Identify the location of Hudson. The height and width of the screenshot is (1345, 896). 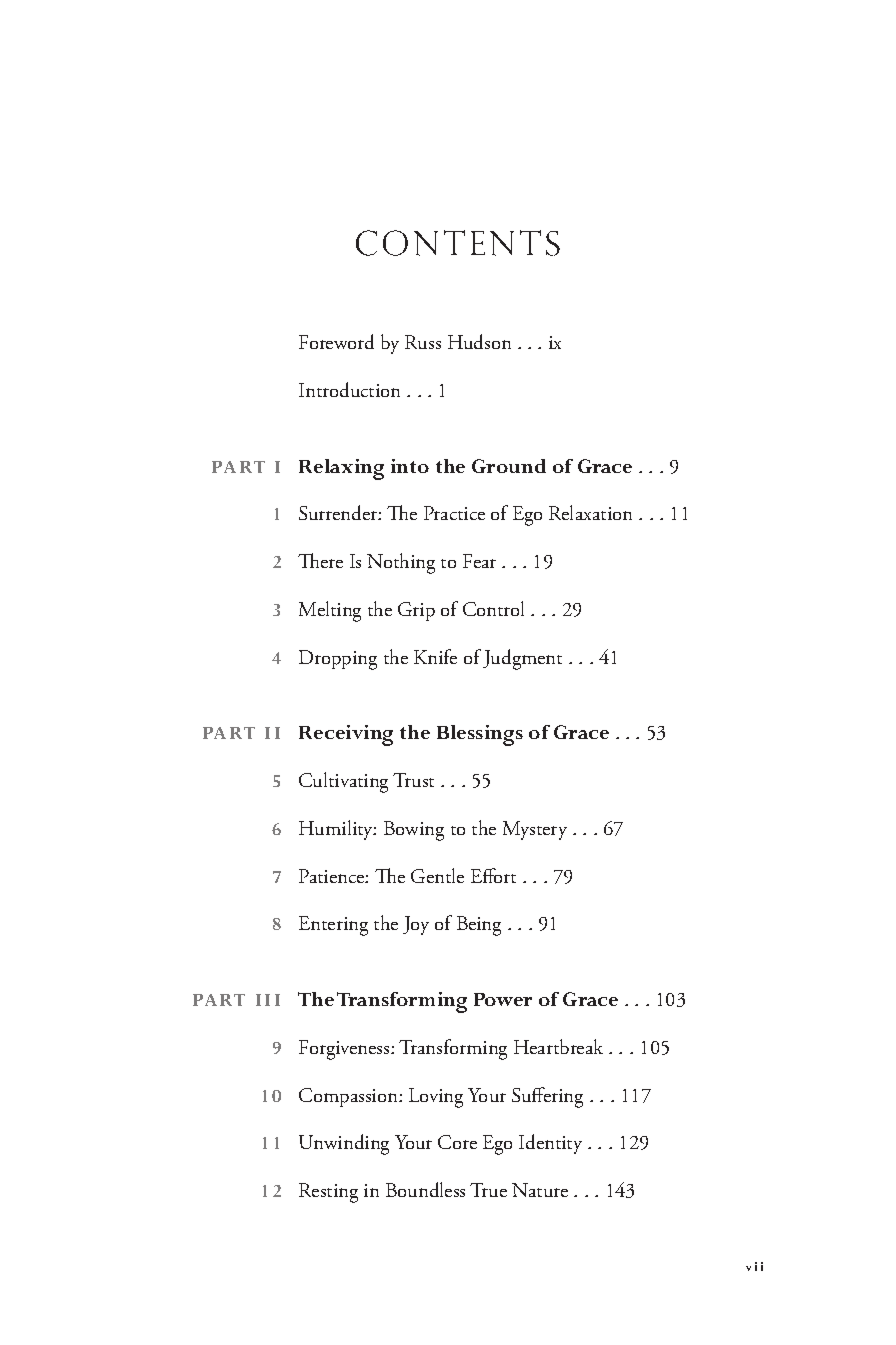
(479, 341).
